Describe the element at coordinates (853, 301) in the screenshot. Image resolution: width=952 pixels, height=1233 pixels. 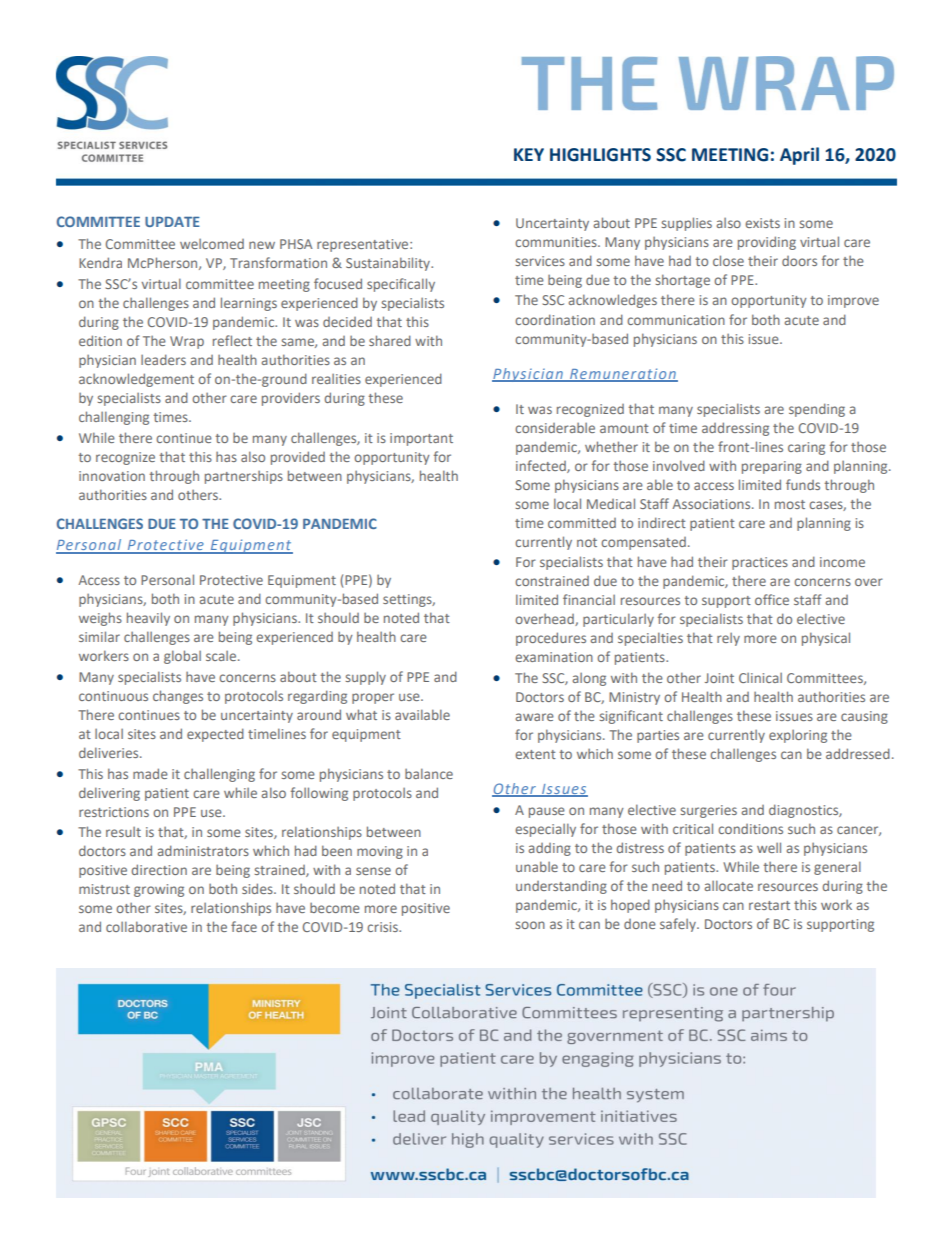
I see `improve` at that location.
